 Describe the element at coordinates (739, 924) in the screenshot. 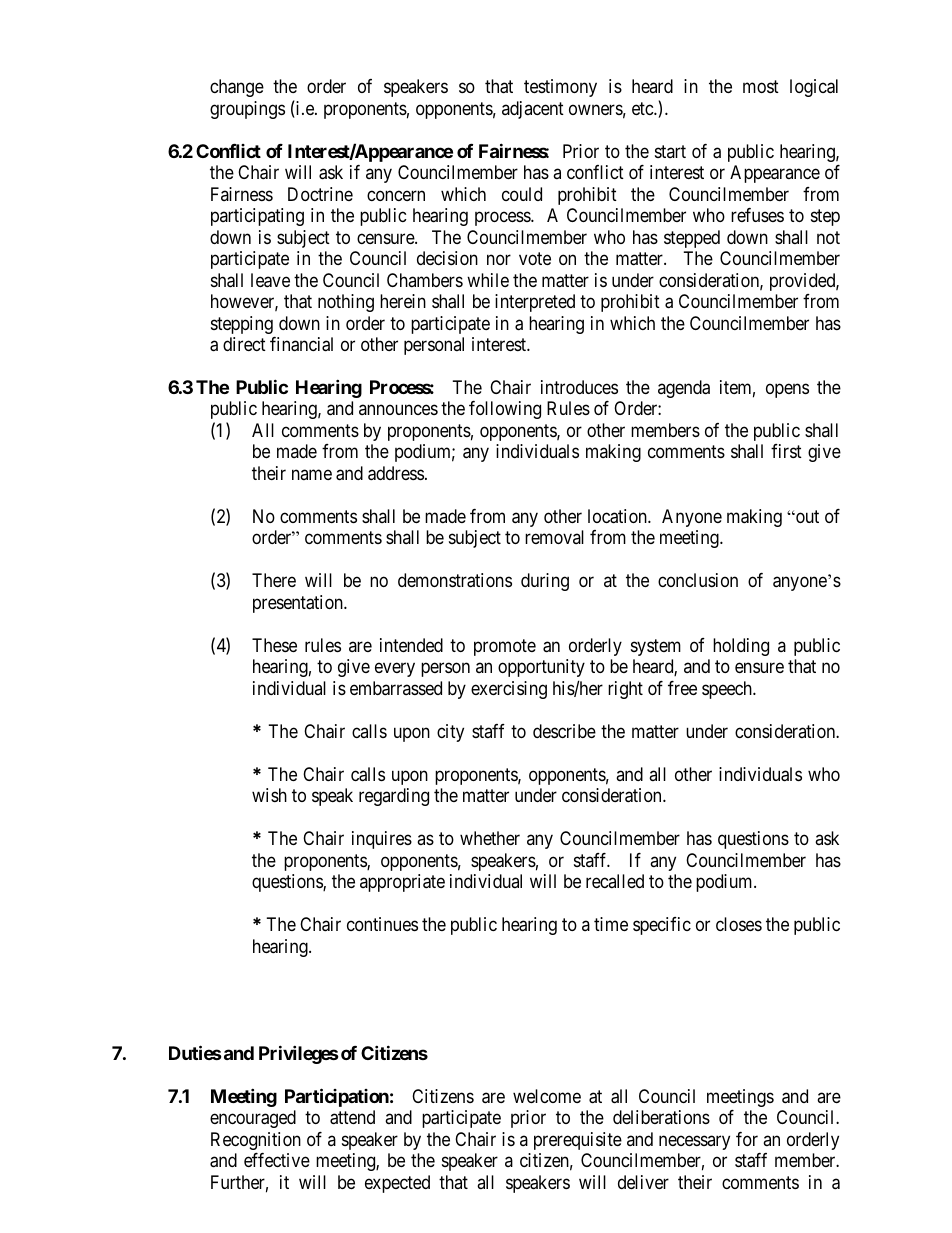

I see `closes` at that location.
